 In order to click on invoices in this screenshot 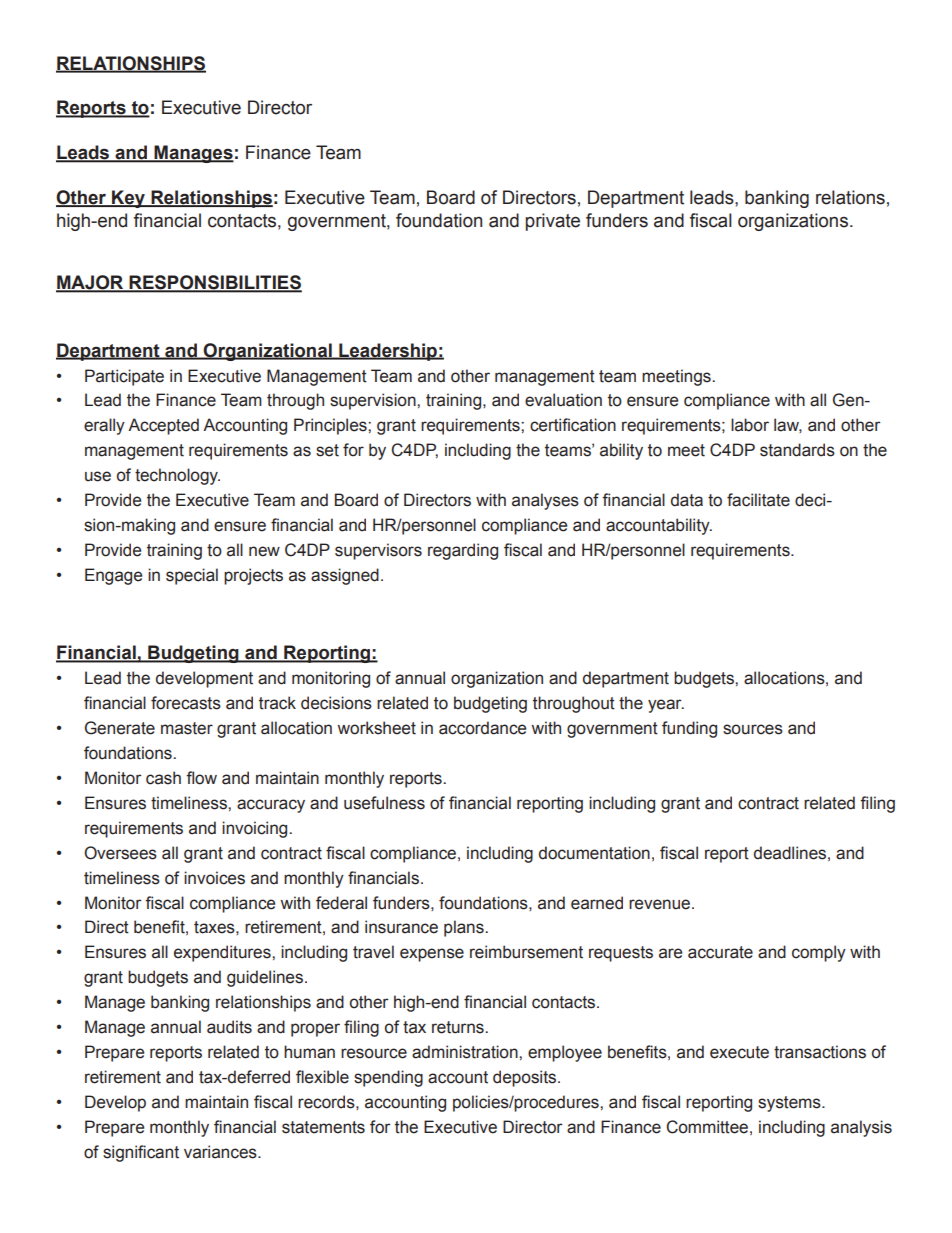, I will do `click(214, 878)`.
